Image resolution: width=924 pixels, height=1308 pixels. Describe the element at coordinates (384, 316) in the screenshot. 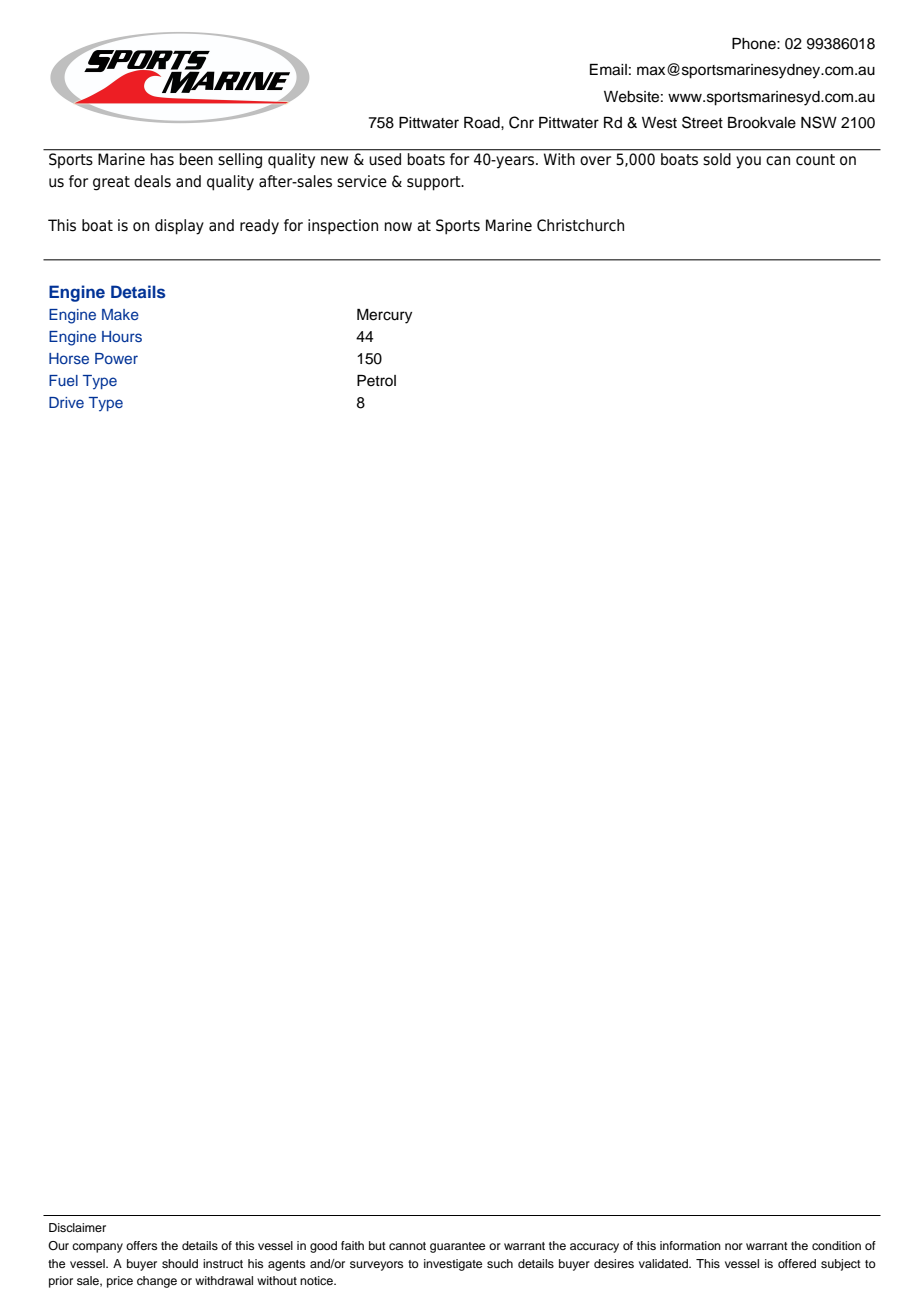

I see `Mercury` at that location.
